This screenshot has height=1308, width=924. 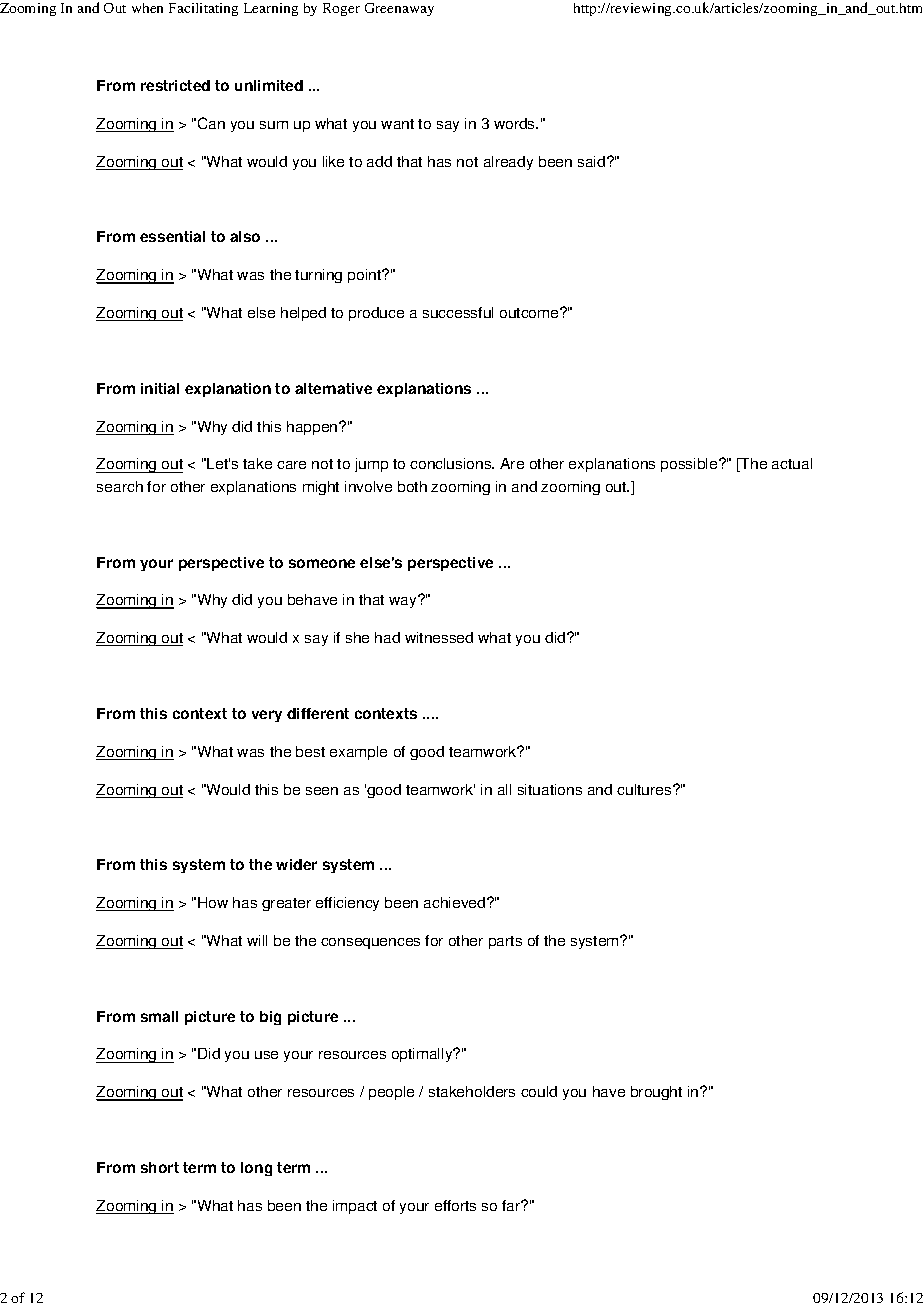 I want to click on someone, so click(x=322, y=563).
